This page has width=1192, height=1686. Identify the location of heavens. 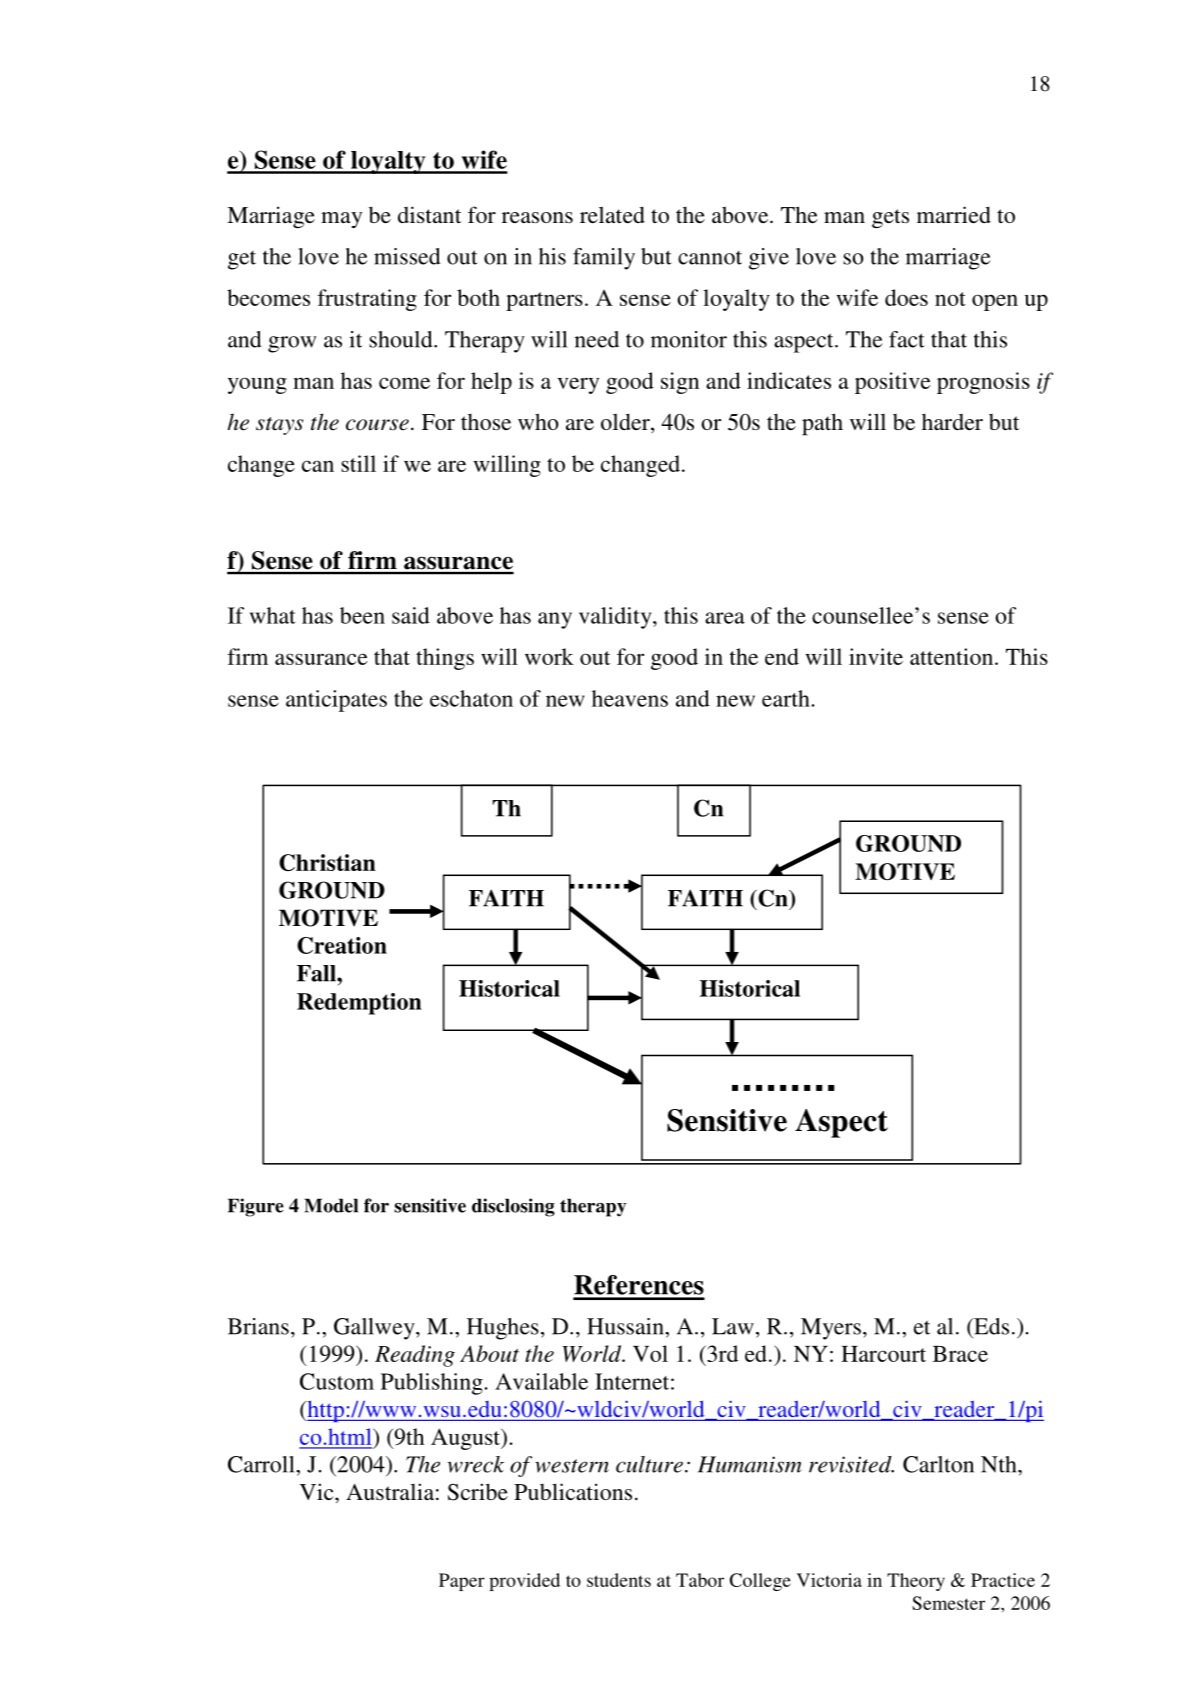
(630, 698).
